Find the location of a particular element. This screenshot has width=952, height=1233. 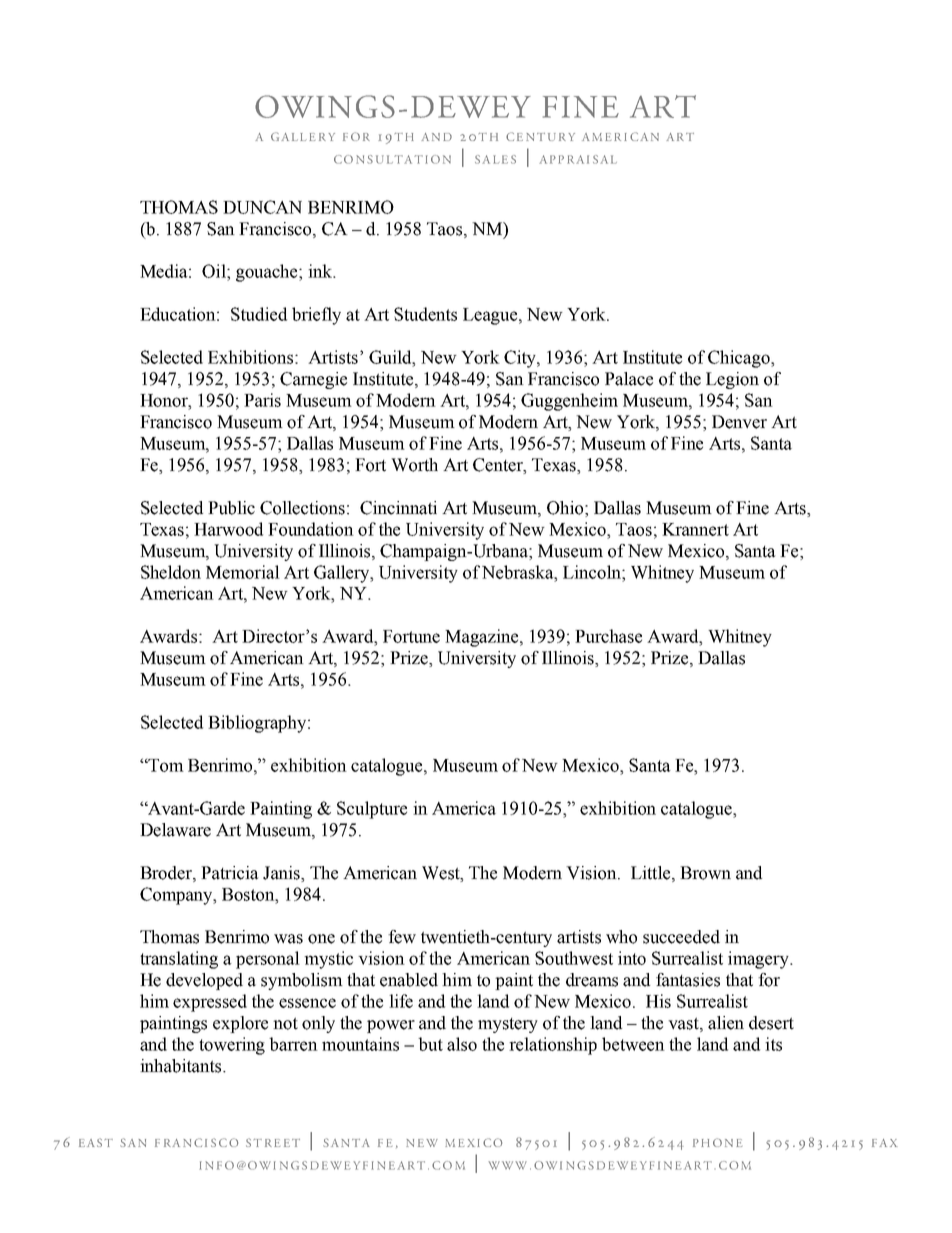

Purchase is located at coordinates (608, 636).
